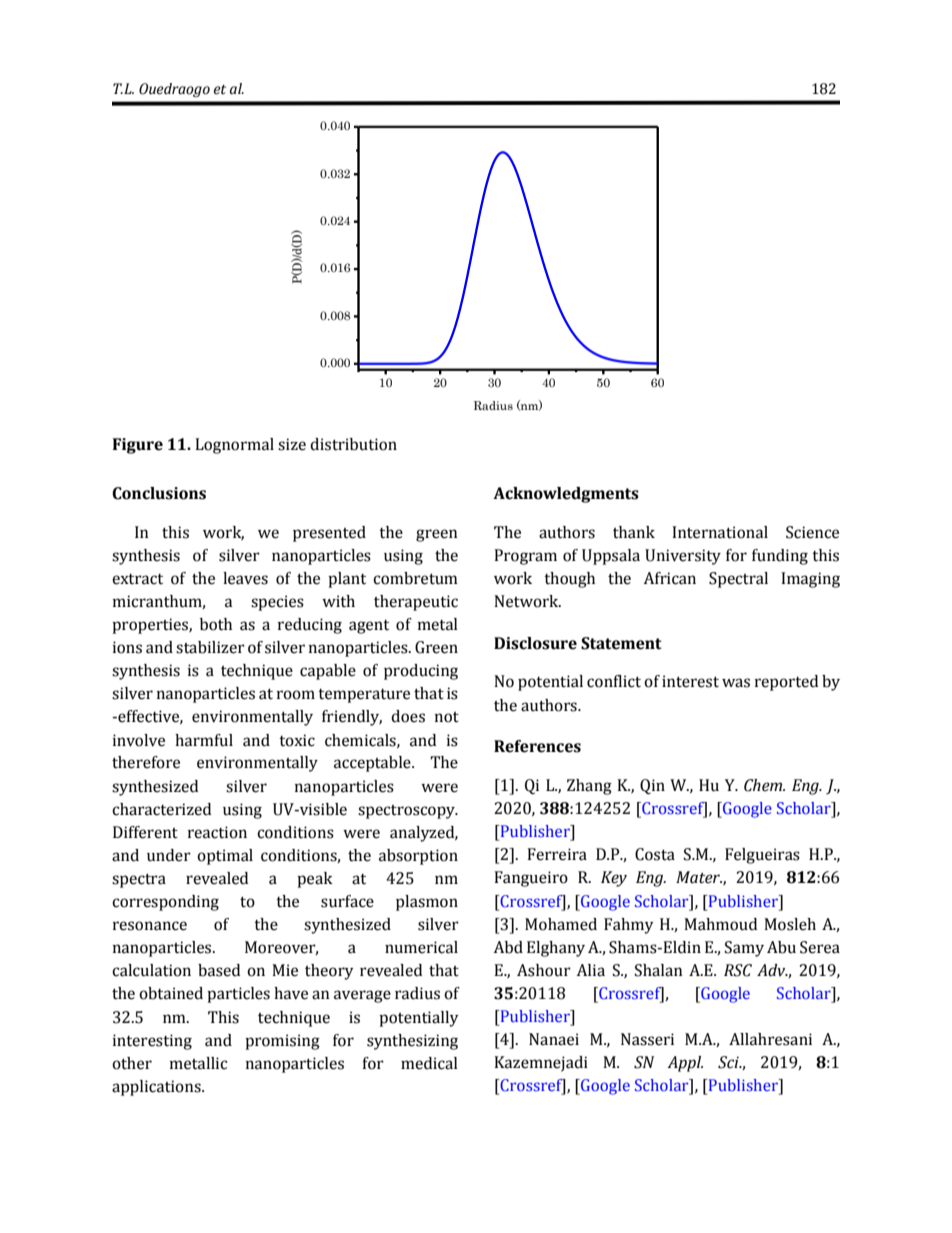 This image has width=952, height=1233. Describe the element at coordinates (282, 1042) in the image. I see `promising` at that location.
